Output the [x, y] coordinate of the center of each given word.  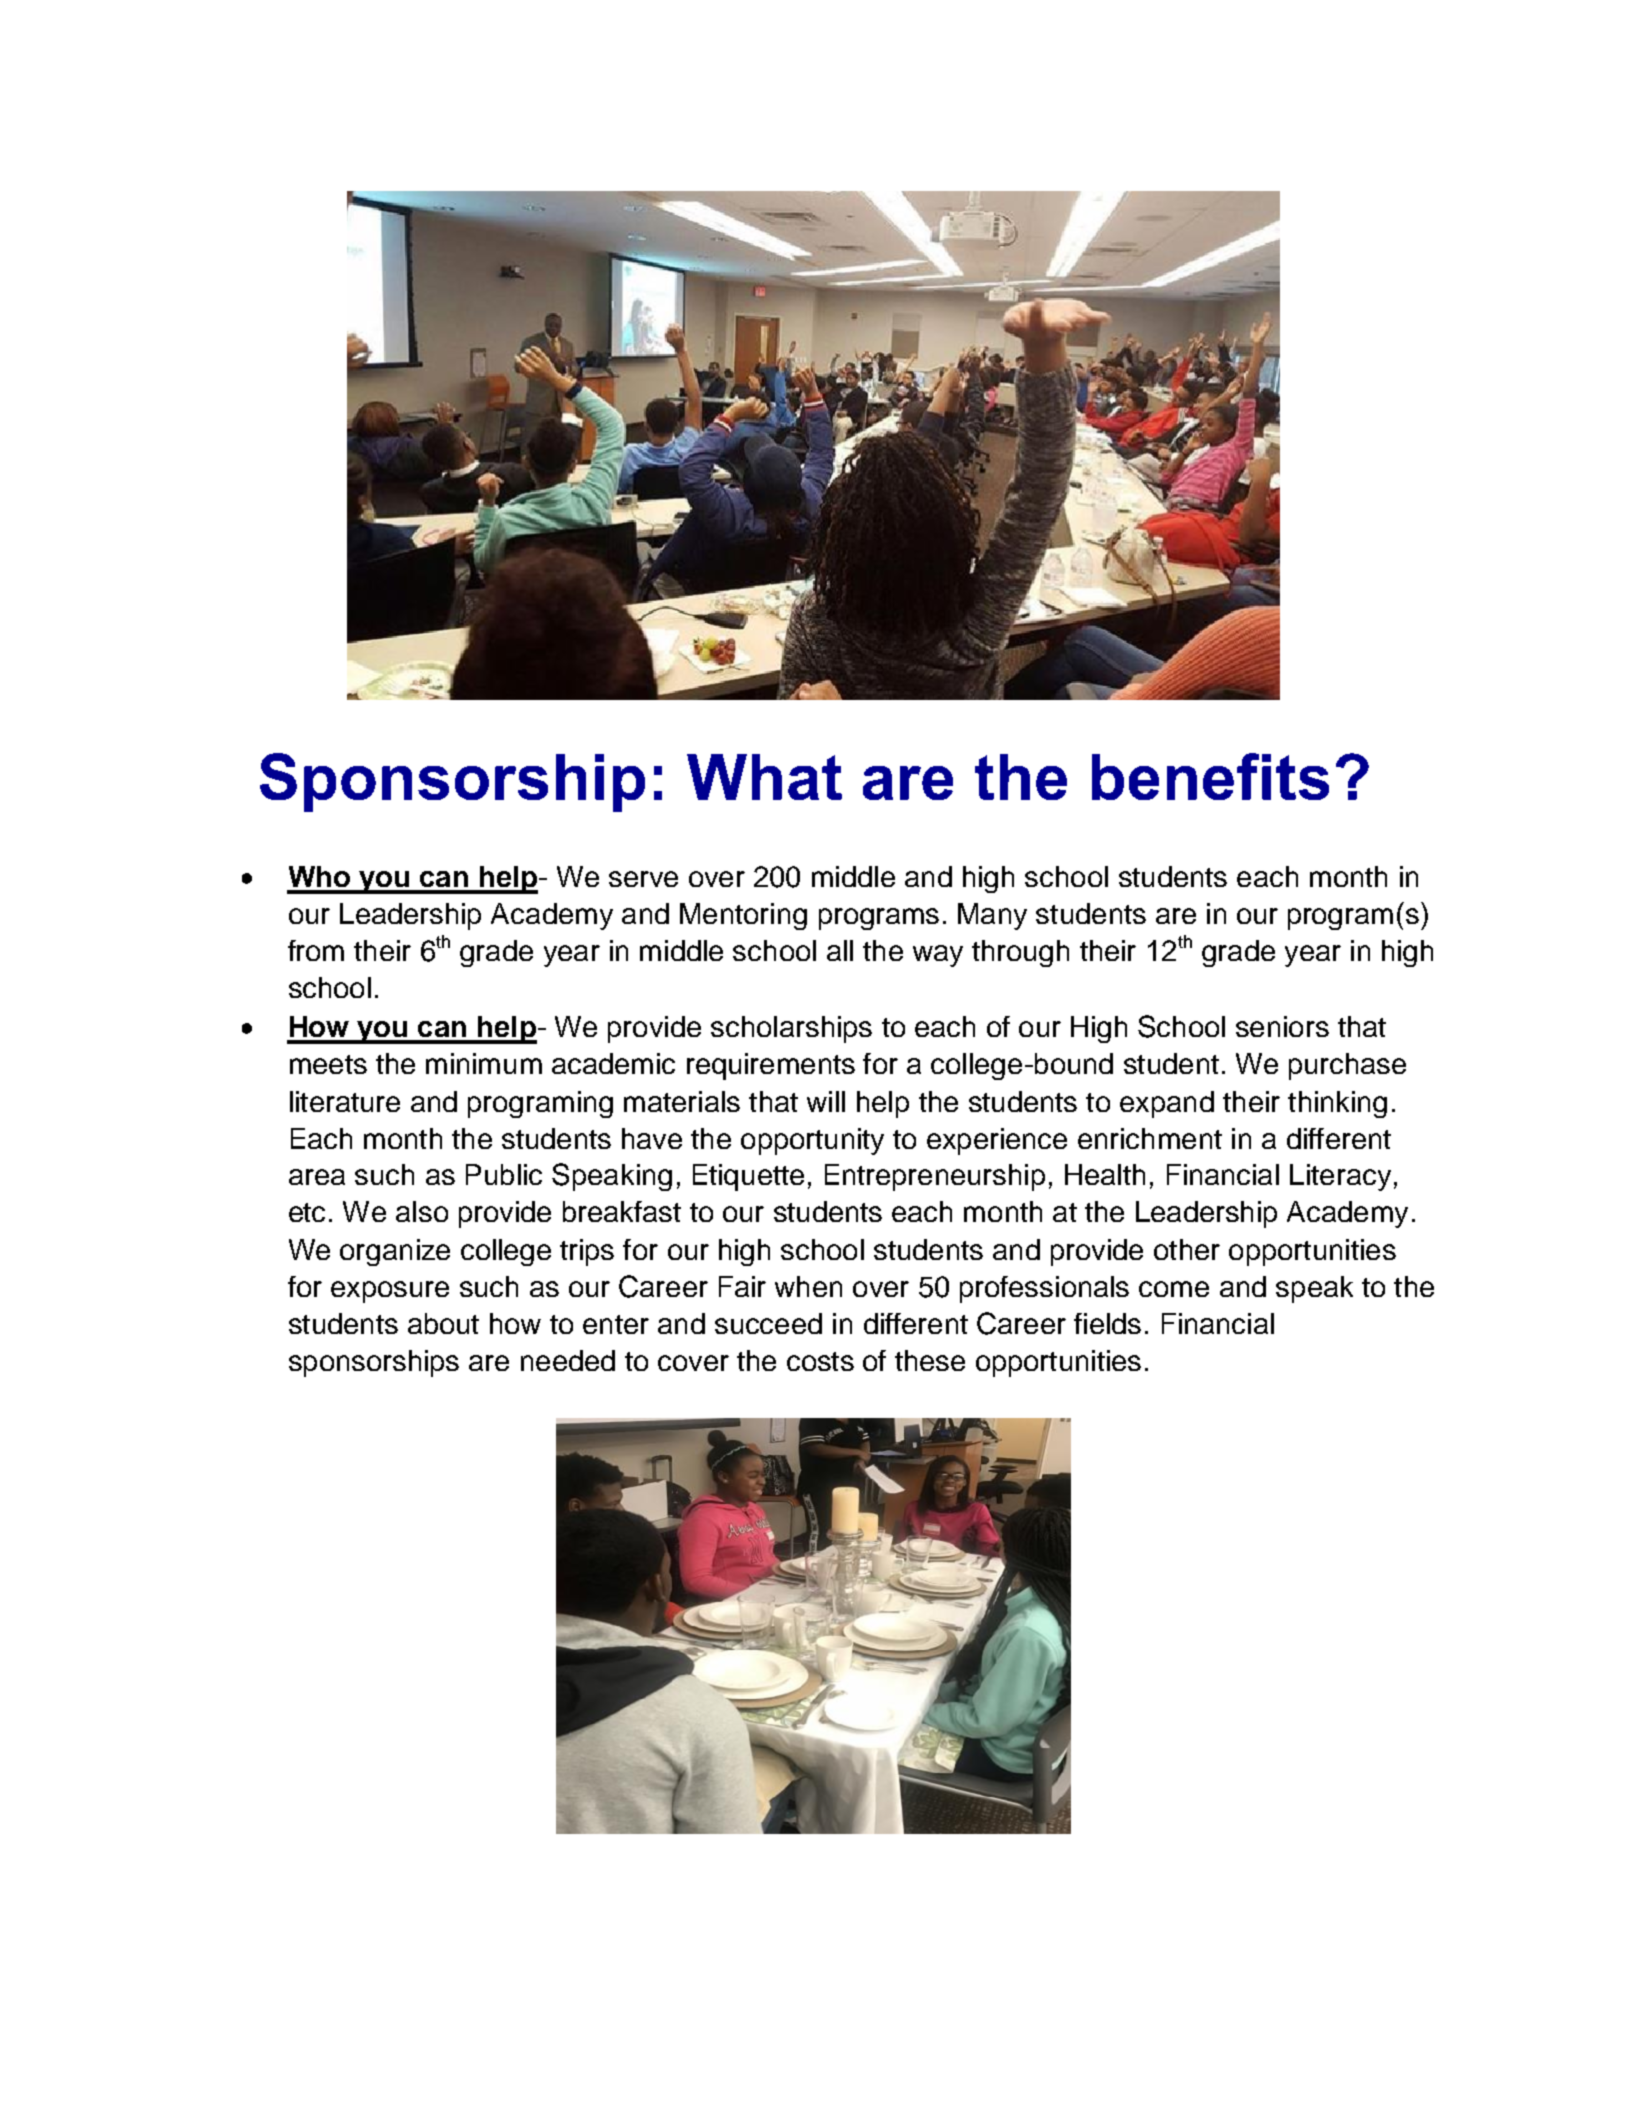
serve [643, 879]
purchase [1347, 1066]
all [840, 950]
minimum [484, 1063]
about [443, 1323]
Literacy [1340, 1177]
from [316, 950]
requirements [771, 1066]
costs [820, 1361]
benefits [1210, 776]
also [422, 1211]
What [764, 777]
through [1020, 953]
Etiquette [748, 1177]
